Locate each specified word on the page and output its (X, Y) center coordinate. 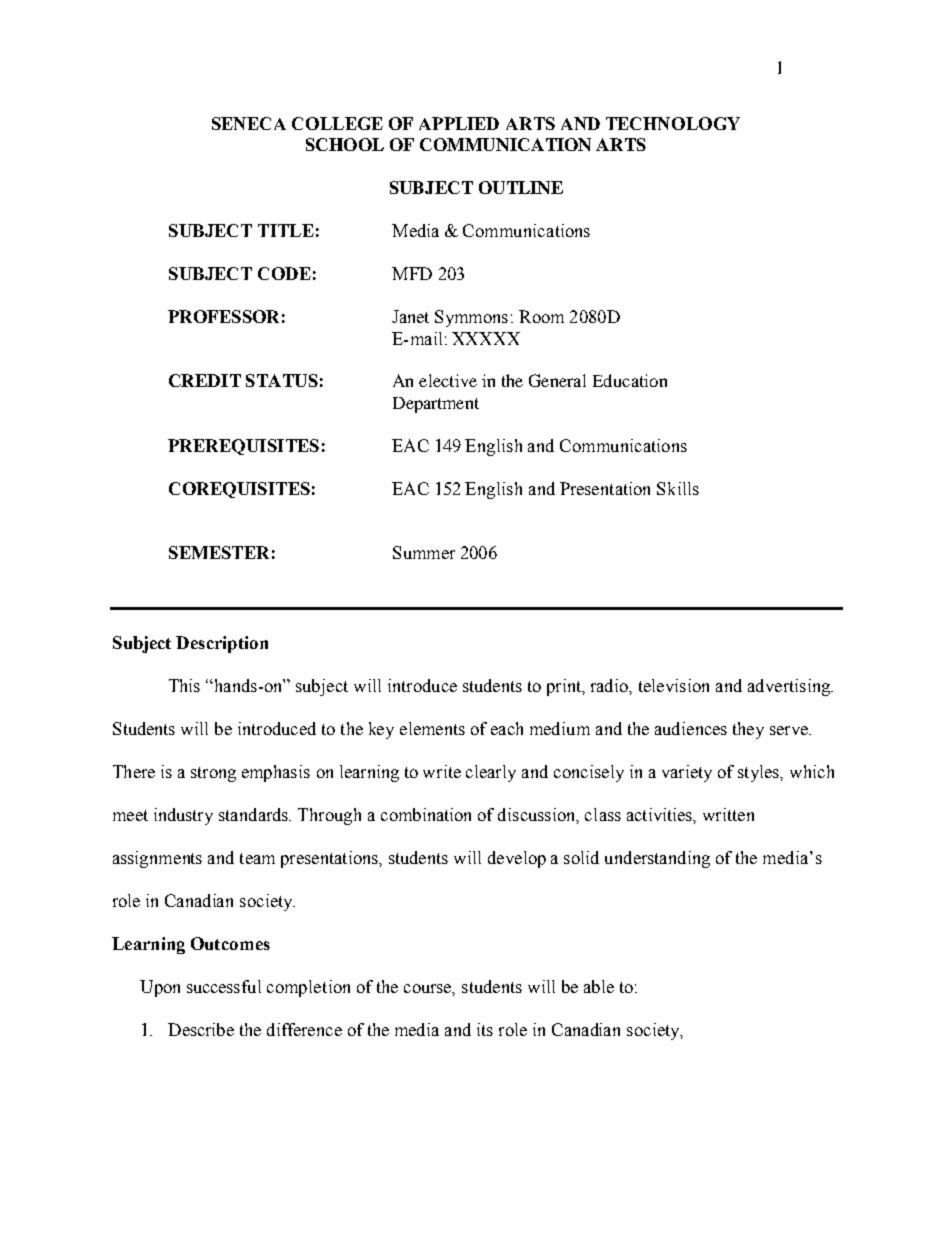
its (485, 1029)
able (599, 986)
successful (224, 986)
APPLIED (459, 123)
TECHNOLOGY (673, 123)
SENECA (249, 123)
